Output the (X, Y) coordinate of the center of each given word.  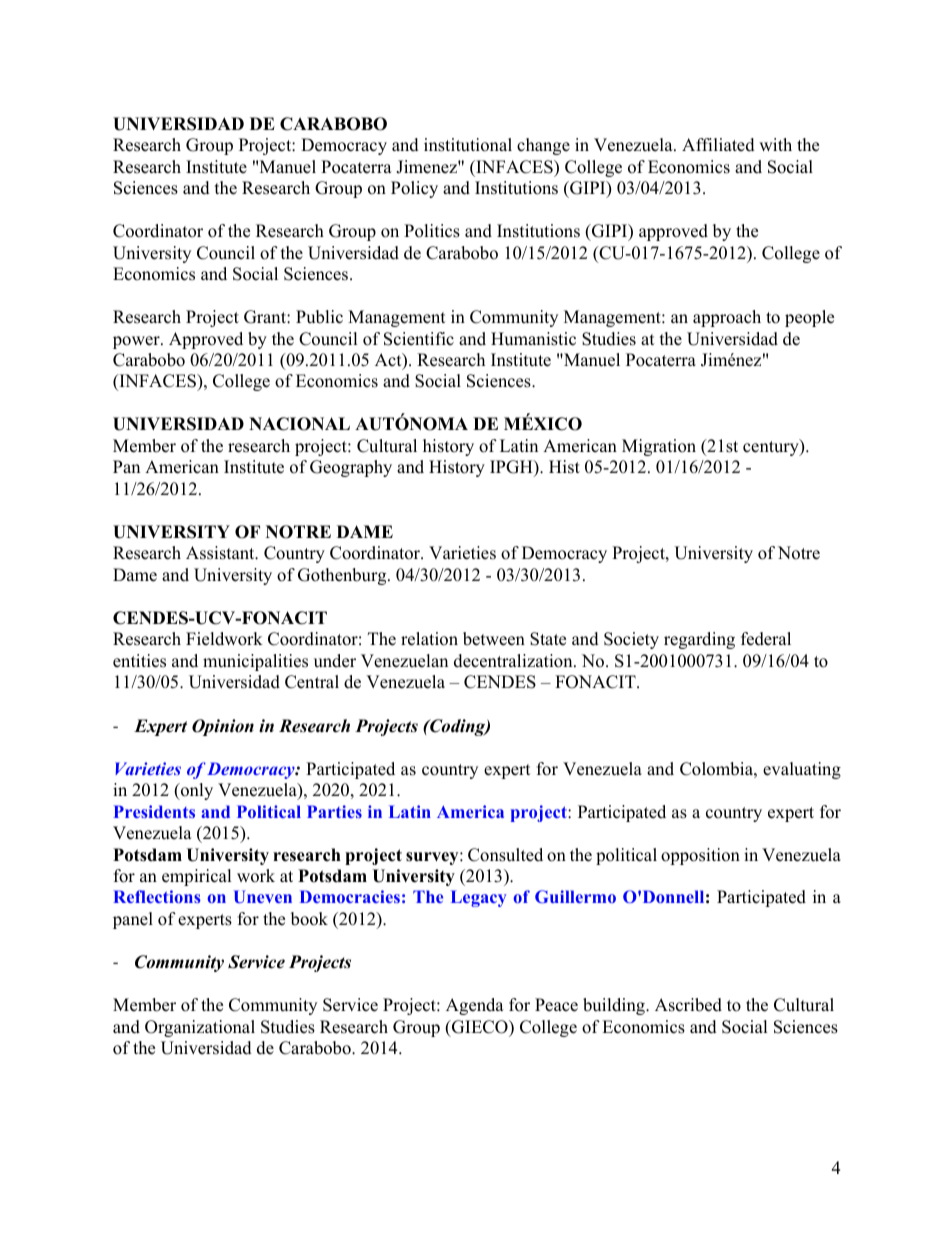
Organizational (200, 1028)
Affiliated (718, 145)
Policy (414, 189)
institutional (468, 145)
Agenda (475, 1006)
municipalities (255, 662)
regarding (699, 640)
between (494, 639)
